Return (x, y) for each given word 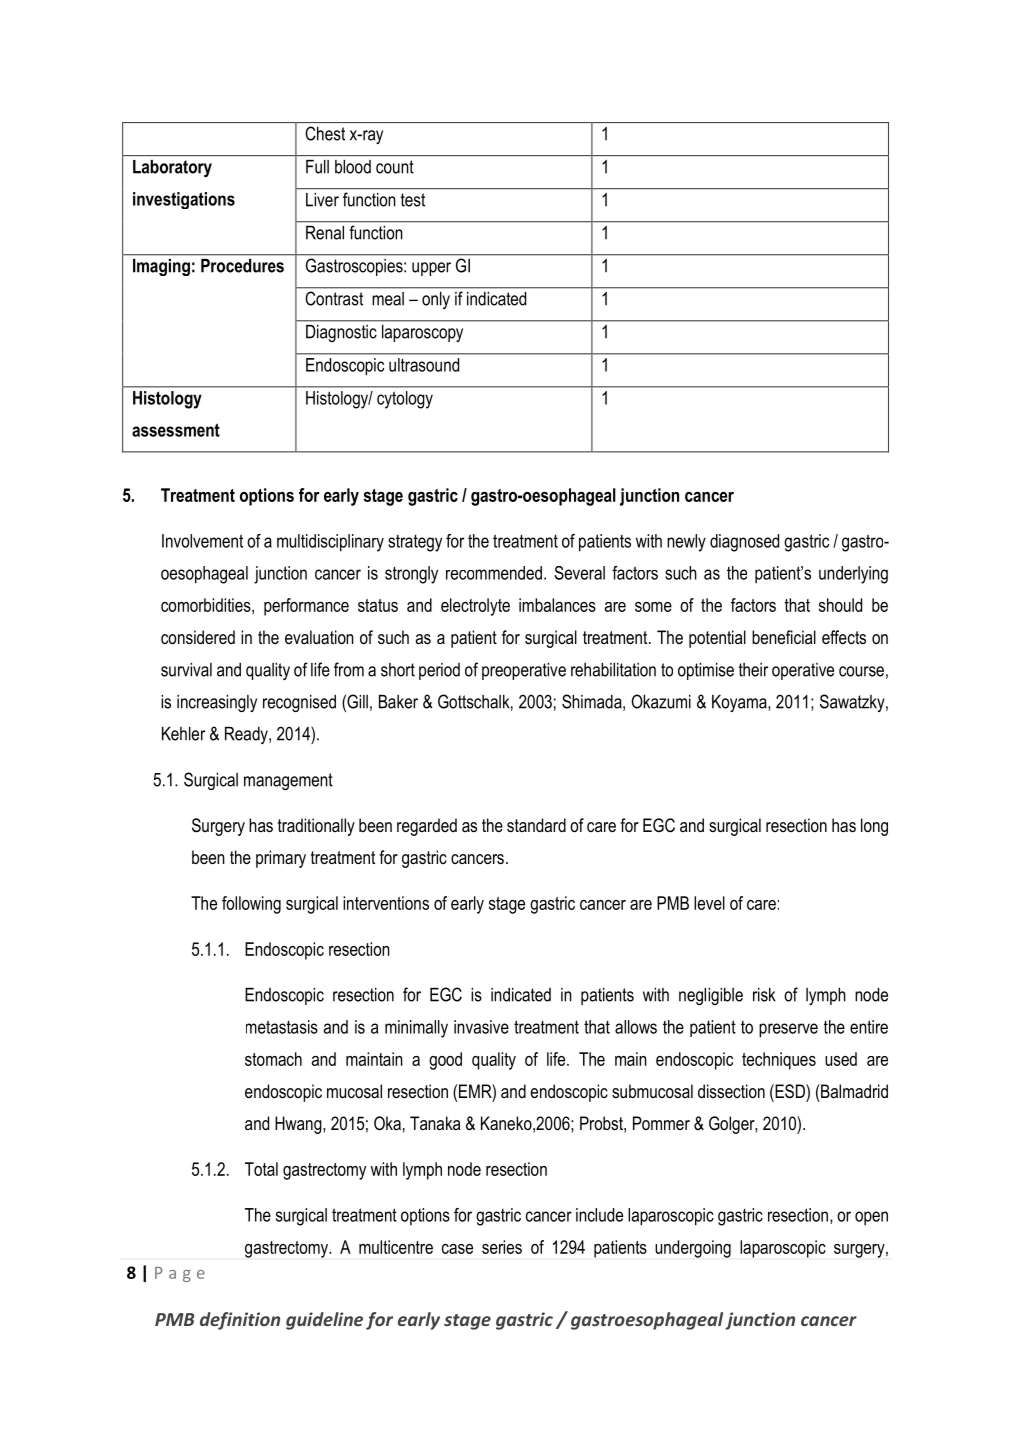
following (251, 905)
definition (240, 1321)
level (709, 903)
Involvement (202, 541)
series (502, 1247)
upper (431, 269)
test (413, 200)
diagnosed (744, 543)
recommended (494, 573)
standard (536, 825)
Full (317, 167)
